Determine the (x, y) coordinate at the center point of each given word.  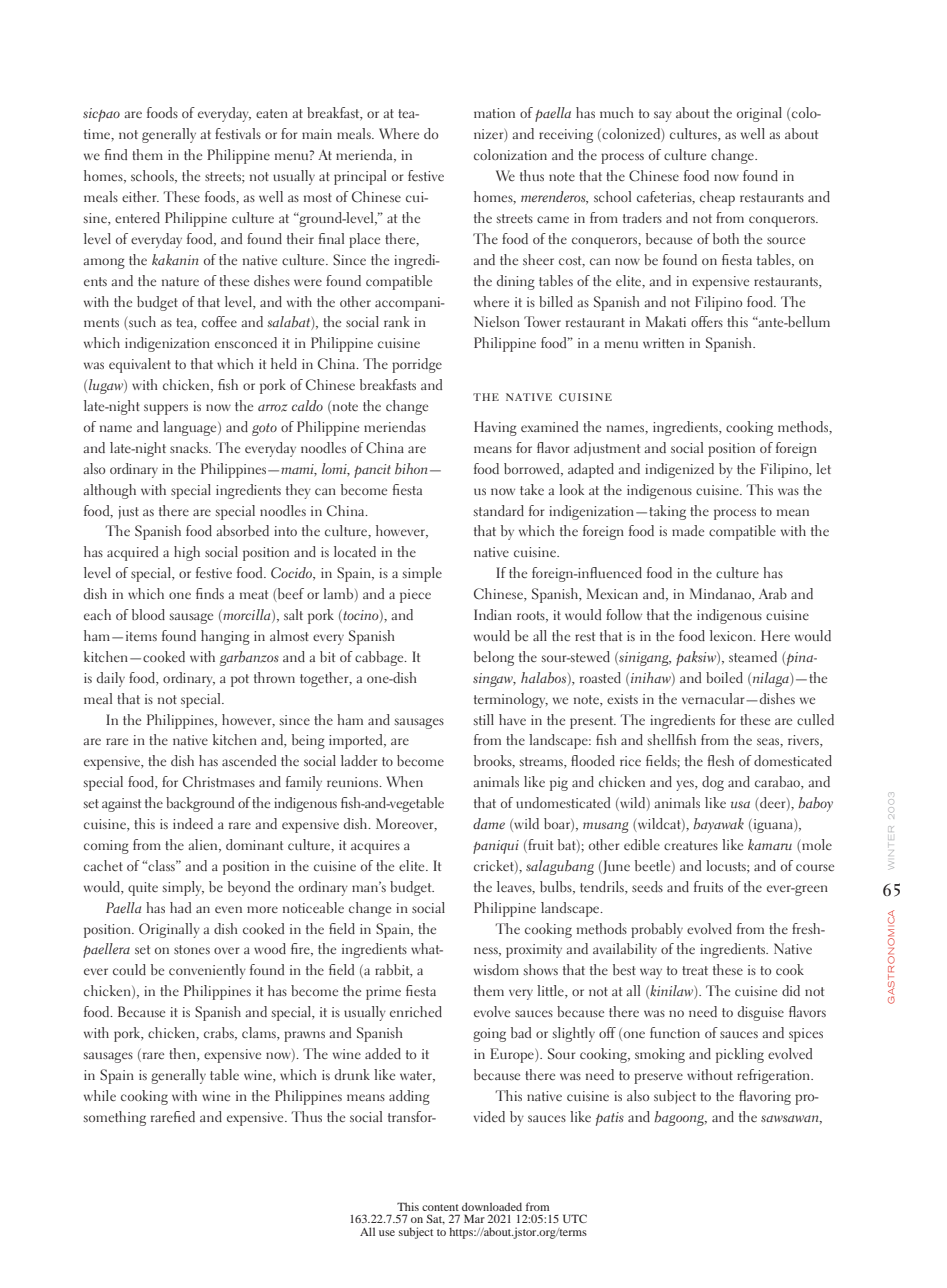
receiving (566, 136)
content (440, 1207)
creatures (691, 845)
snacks (190, 447)
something (115, 1118)
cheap (717, 198)
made (688, 530)
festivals (238, 133)
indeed (193, 823)
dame (489, 823)
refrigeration (774, 1076)
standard (499, 510)
